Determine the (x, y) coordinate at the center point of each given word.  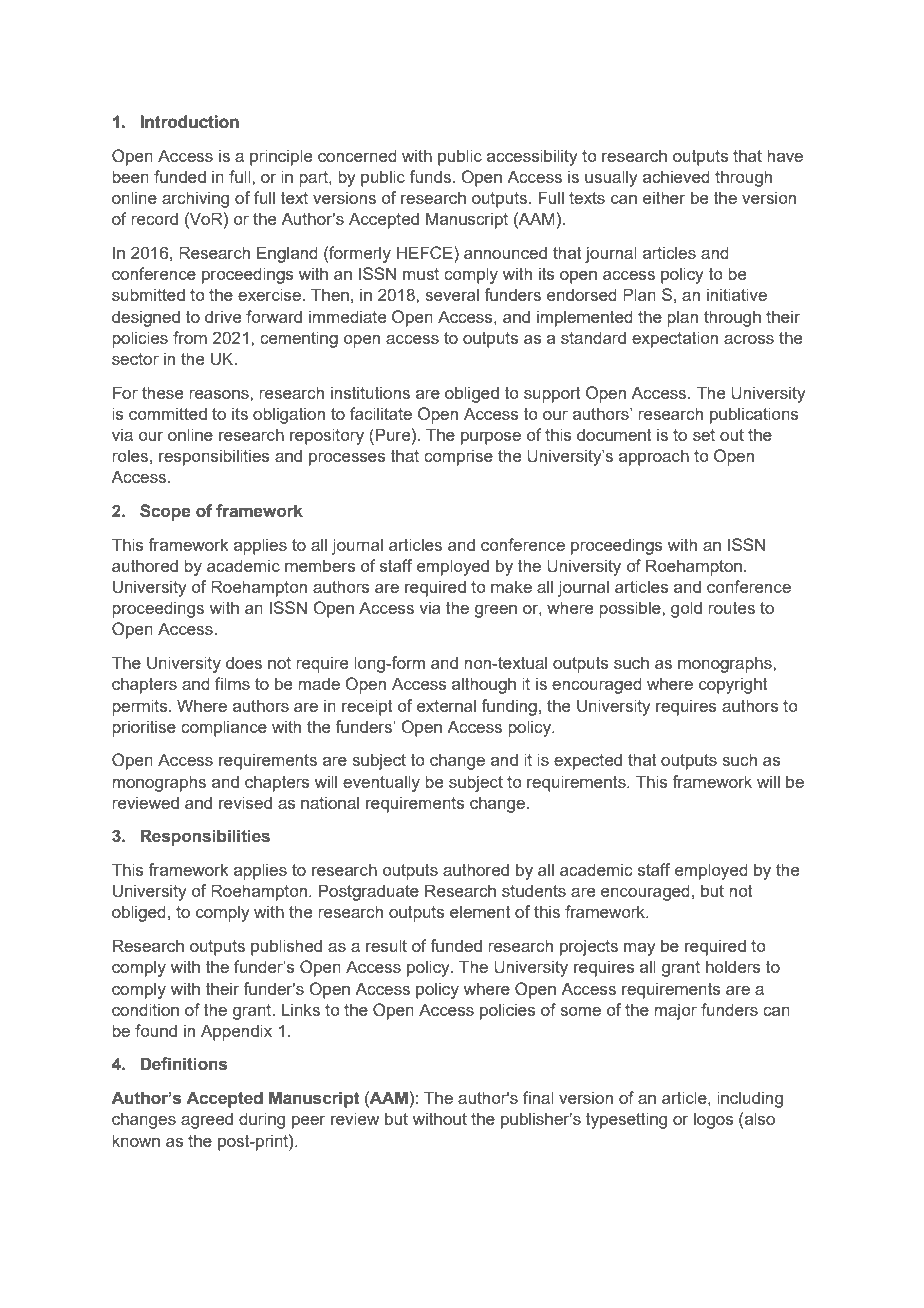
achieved (676, 176)
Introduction (189, 122)
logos (714, 1120)
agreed (207, 1120)
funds (430, 176)
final (538, 1097)
